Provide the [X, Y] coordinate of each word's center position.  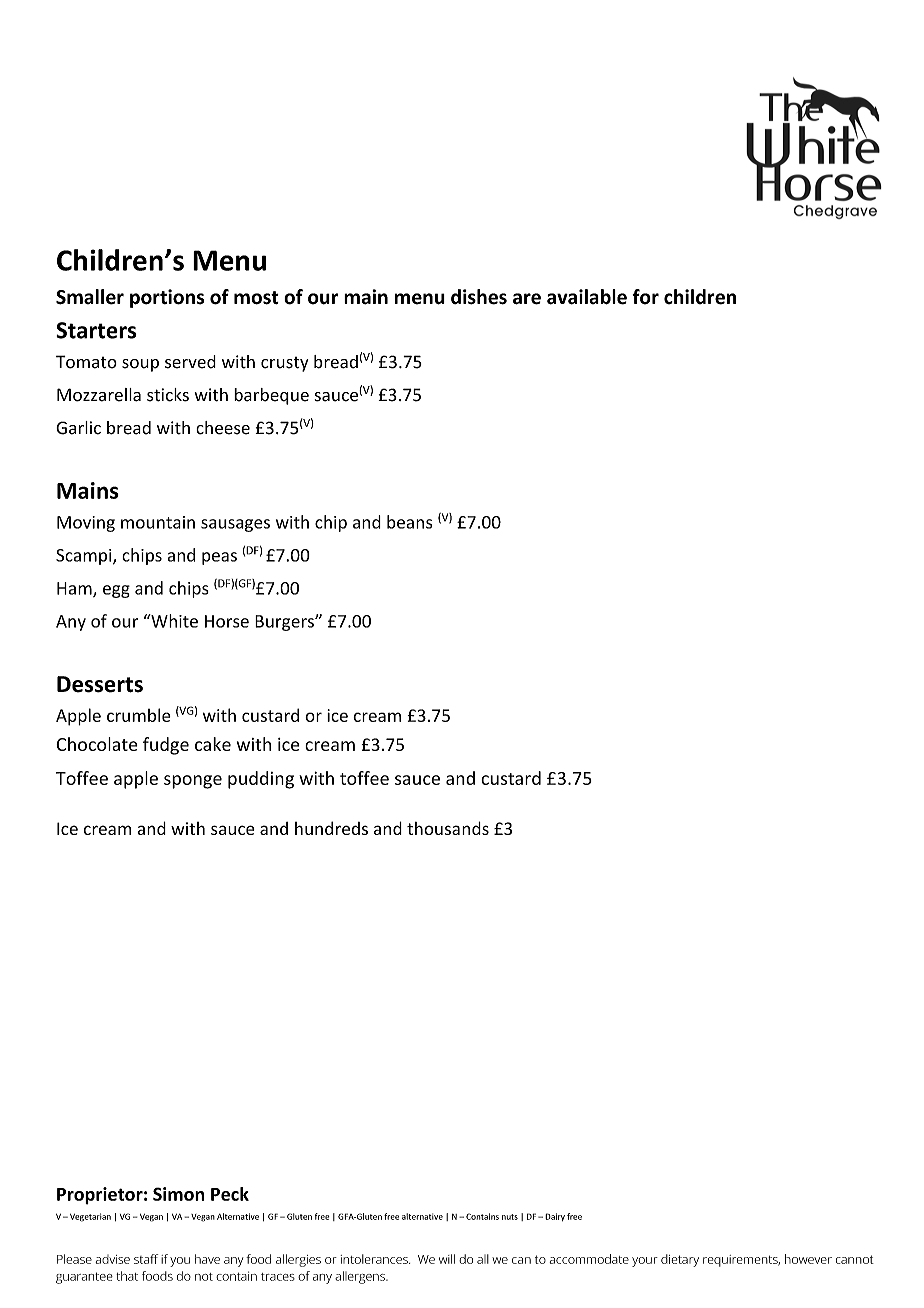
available [587, 297]
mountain [158, 522]
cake [213, 744]
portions [167, 298]
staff [146, 1259]
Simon [178, 1194]
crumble [139, 715]
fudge [166, 746]
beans [409, 522]
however [808, 1259]
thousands [448, 828]
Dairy [555, 1217]
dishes [479, 297]
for [645, 297]
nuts [510, 1217]
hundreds [331, 828]
